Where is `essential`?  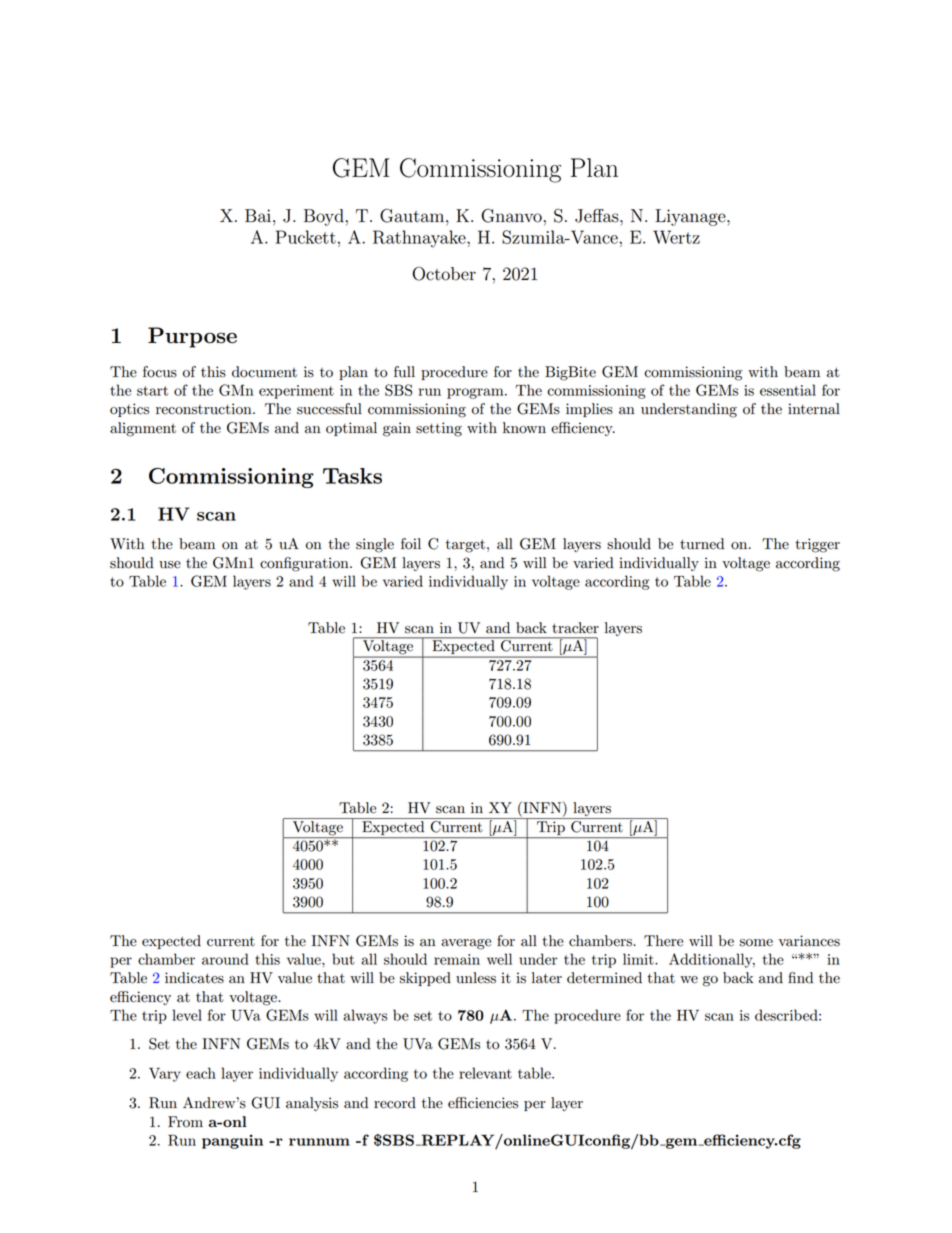 essential is located at coordinates (788, 390).
